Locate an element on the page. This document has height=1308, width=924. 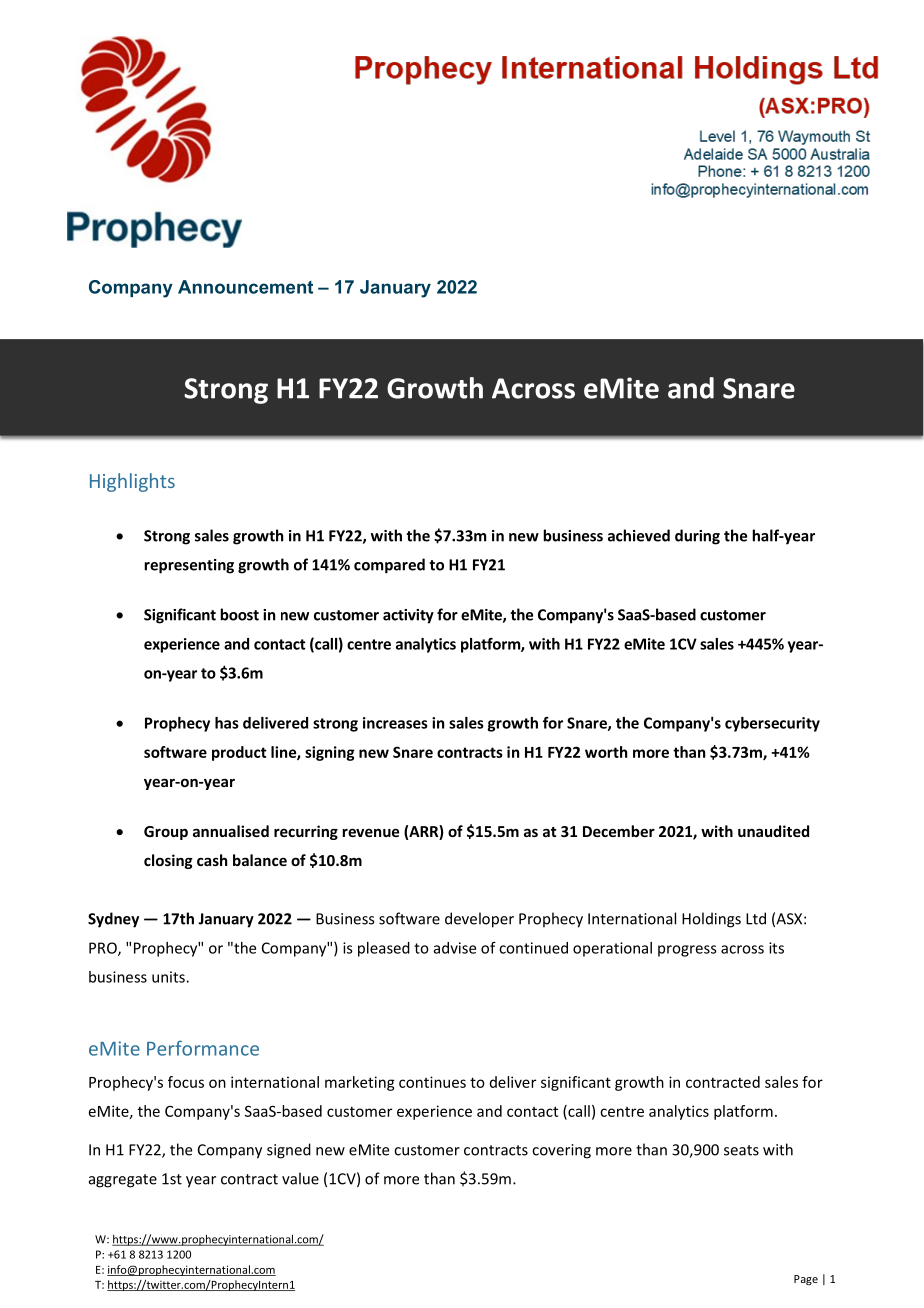
Performance is located at coordinates (203, 1048).
